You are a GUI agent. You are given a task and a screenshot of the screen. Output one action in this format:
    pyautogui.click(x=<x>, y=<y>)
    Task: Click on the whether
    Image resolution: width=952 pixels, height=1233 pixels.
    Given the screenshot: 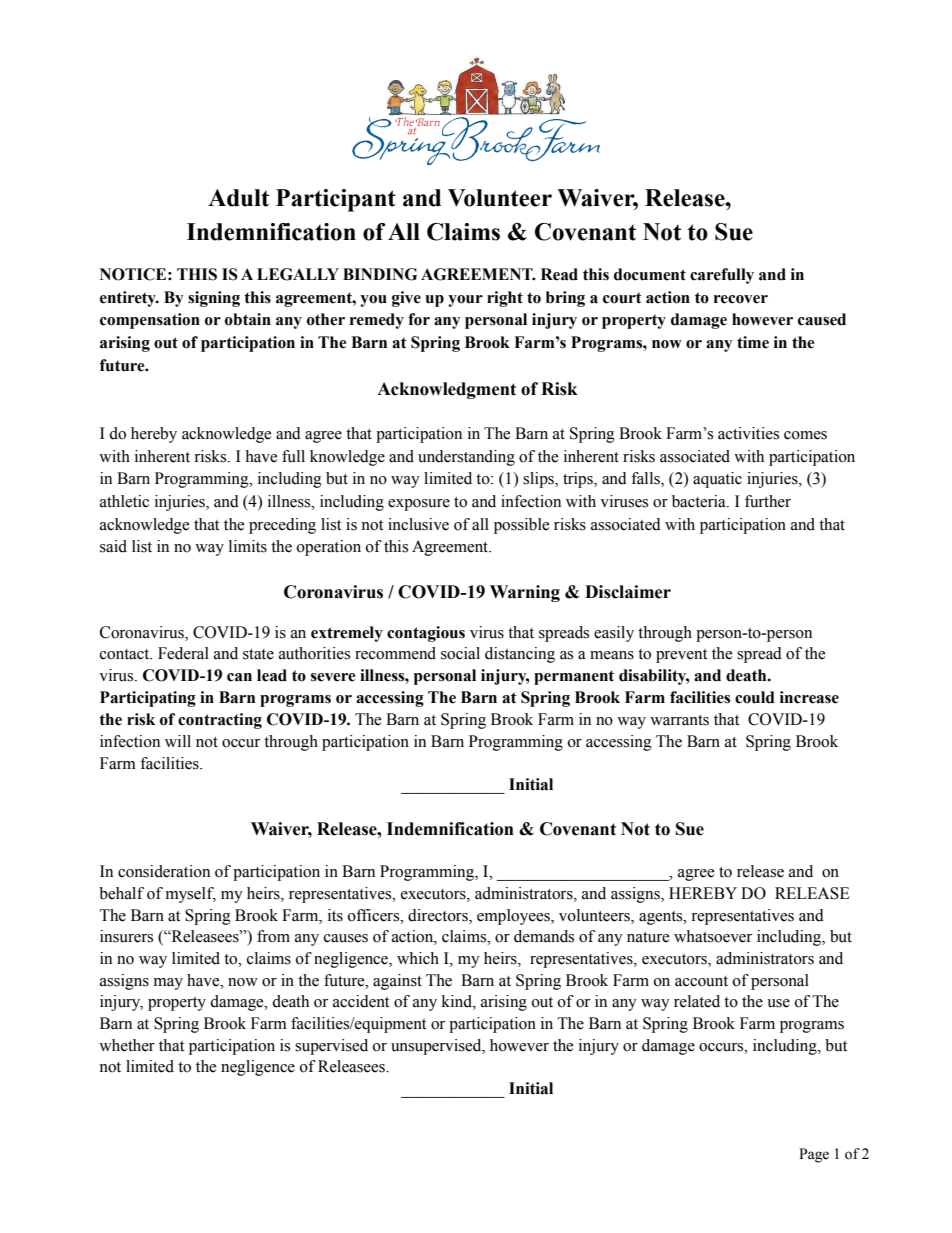 What is the action you would take?
    pyautogui.click(x=127, y=1045)
